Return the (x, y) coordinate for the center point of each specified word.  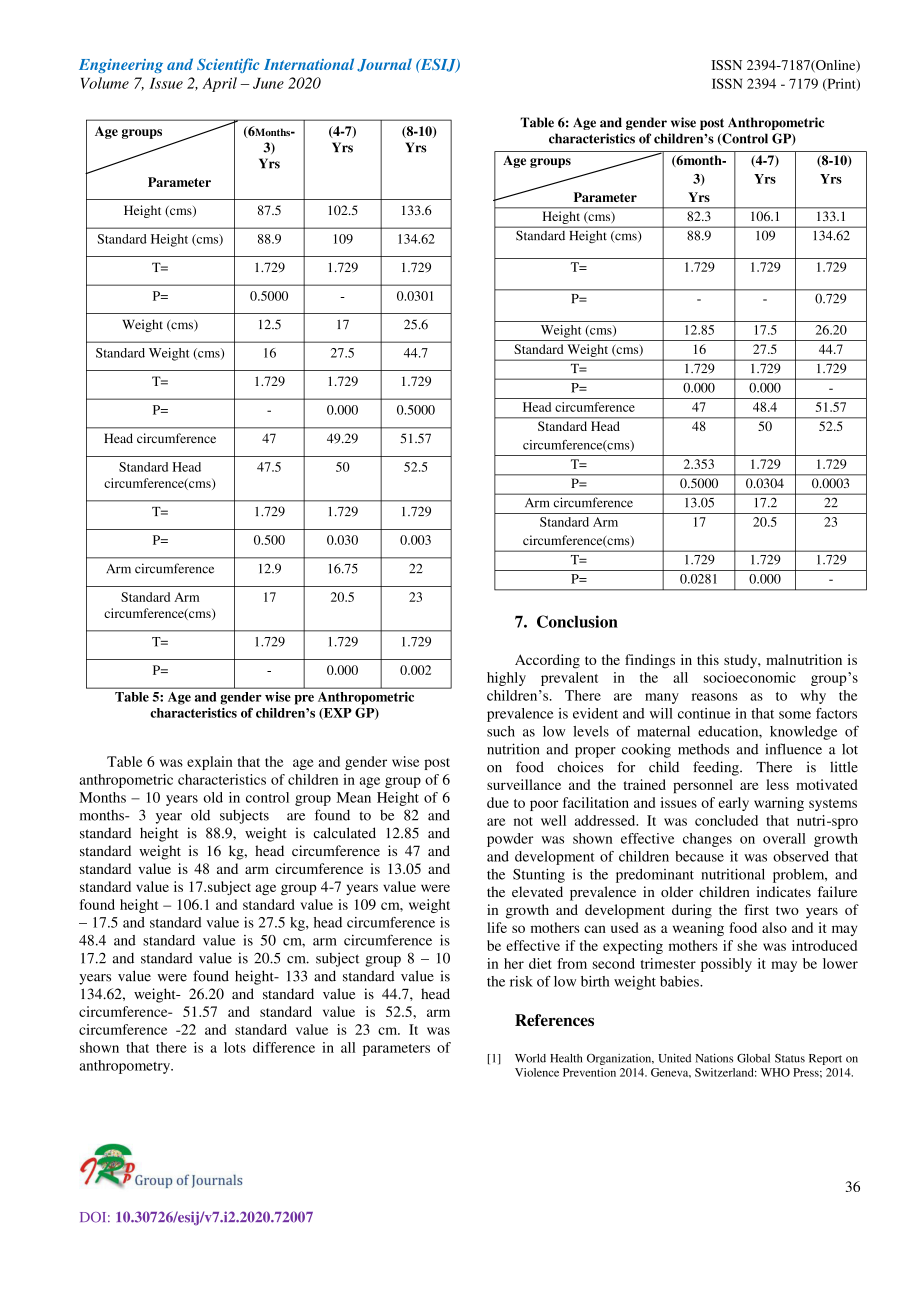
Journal (384, 65)
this (708, 659)
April (219, 84)
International (309, 64)
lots (235, 1047)
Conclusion (577, 621)
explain (210, 763)
